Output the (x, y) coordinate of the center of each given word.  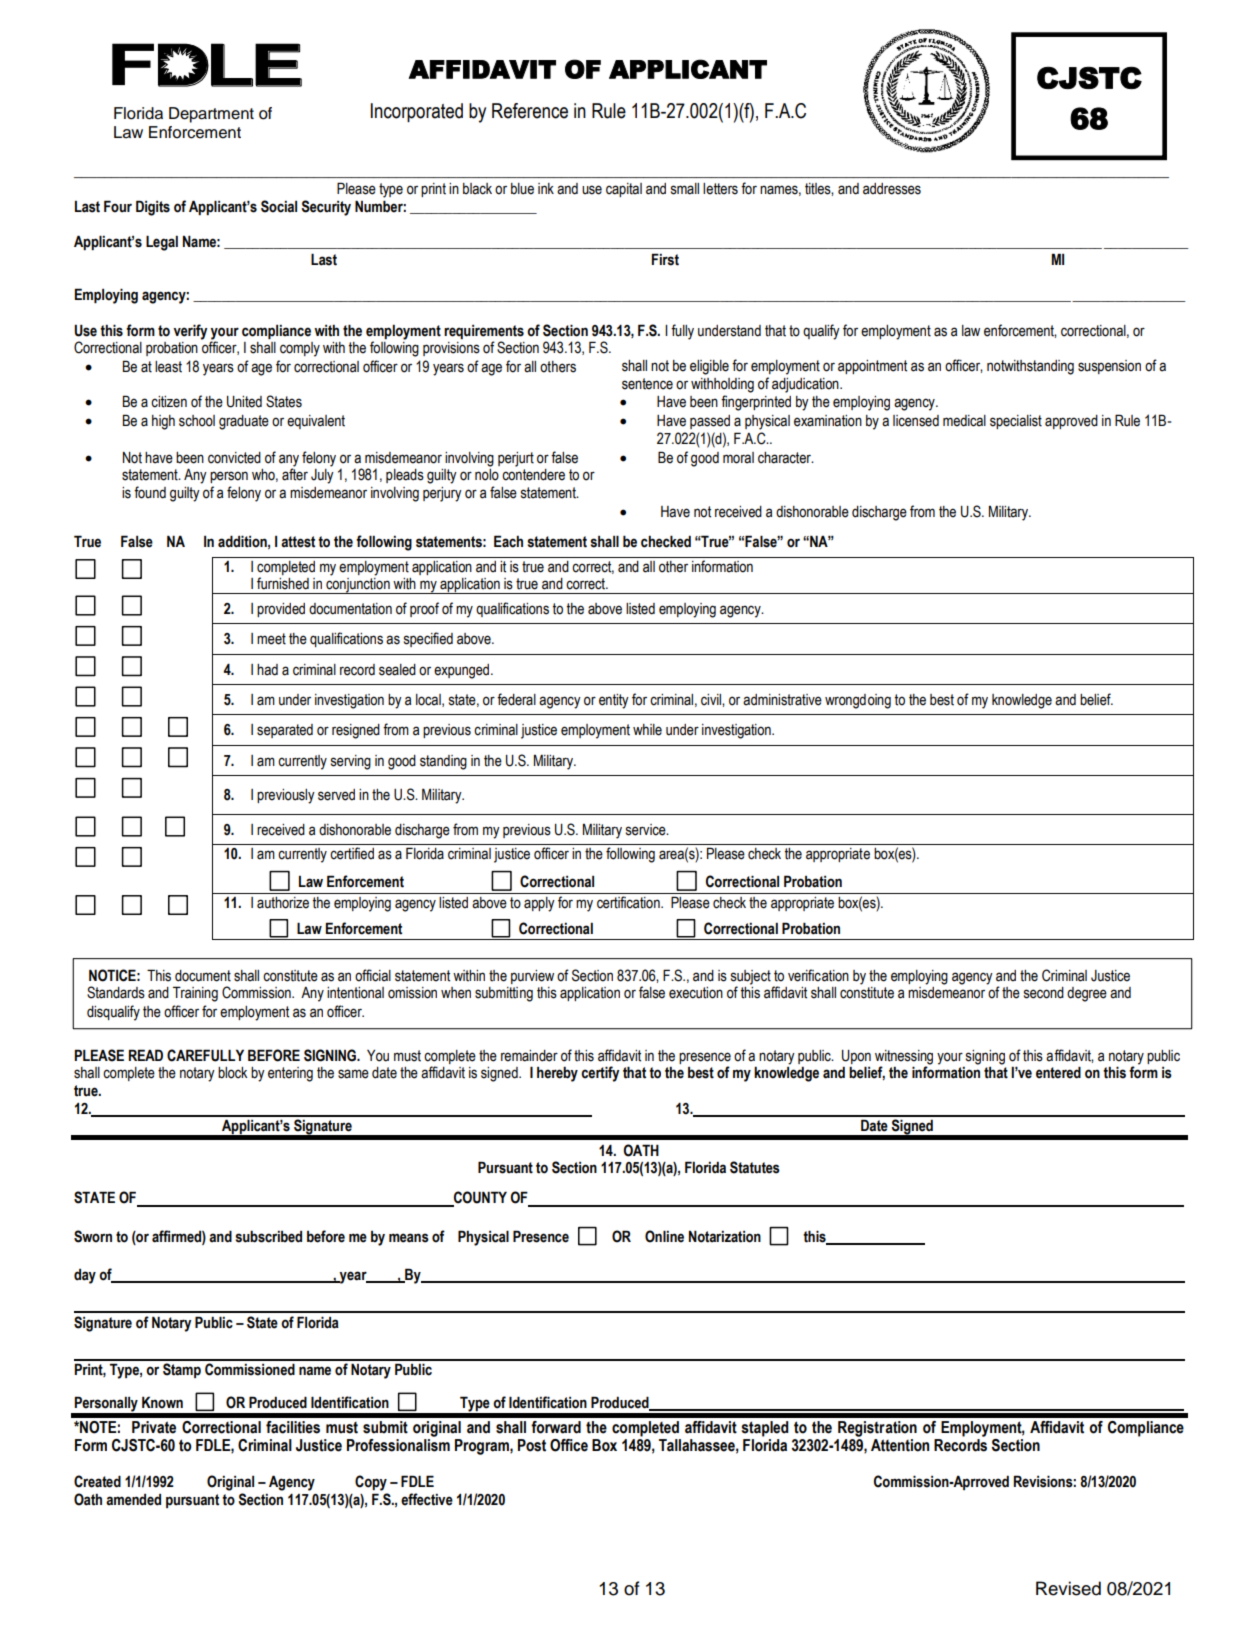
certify (600, 1074)
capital (624, 190)
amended (133, 1500)
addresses (892, 189)
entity (614, 701)
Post (532, 1445)
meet (271, 639)
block (233, 1073)
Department (211, 115)
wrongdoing (858, 701)
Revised (1068, 1588)
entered (1058, 1072)
